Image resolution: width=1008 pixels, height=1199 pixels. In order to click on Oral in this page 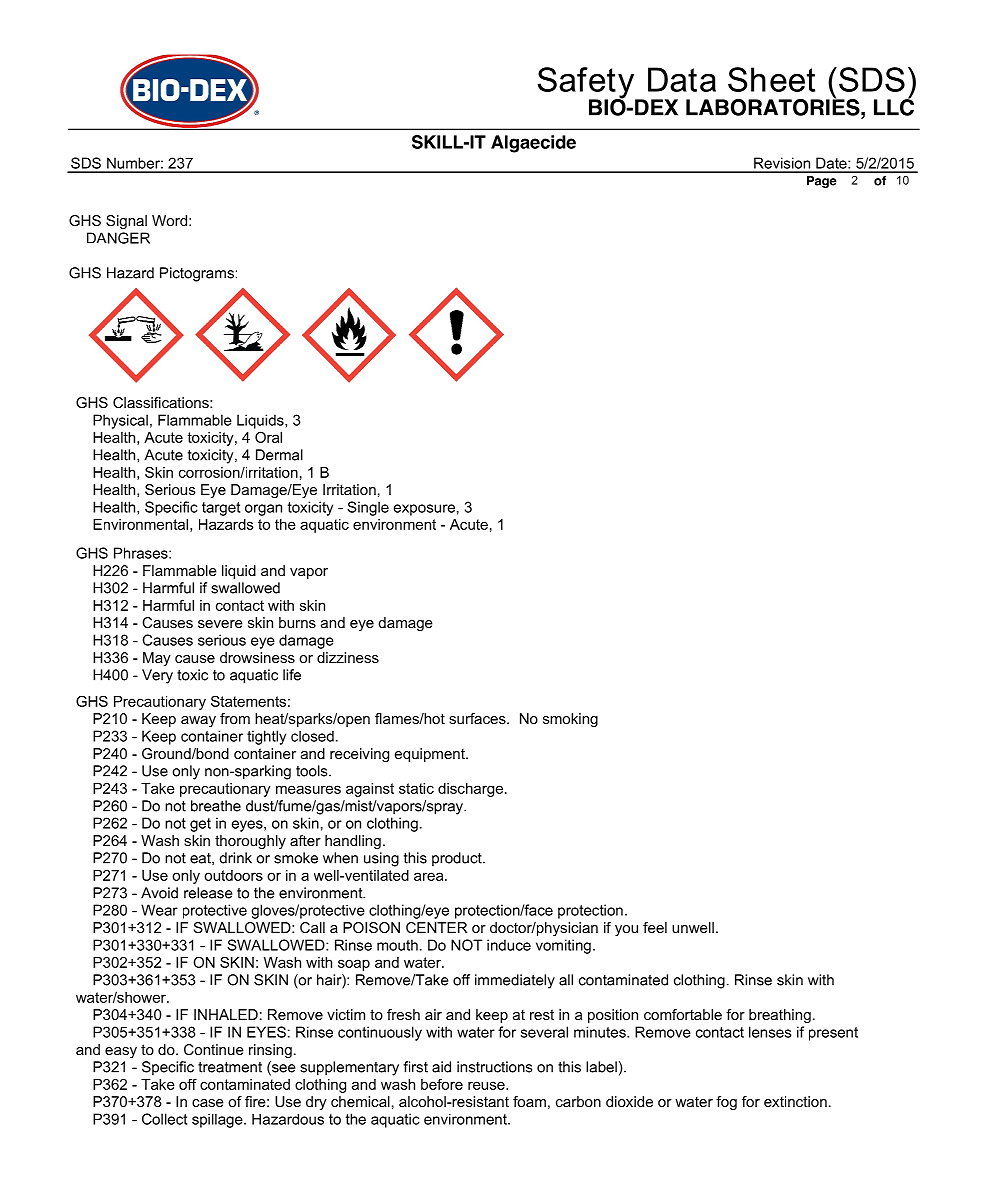, I will do `click(268, 437)`.
